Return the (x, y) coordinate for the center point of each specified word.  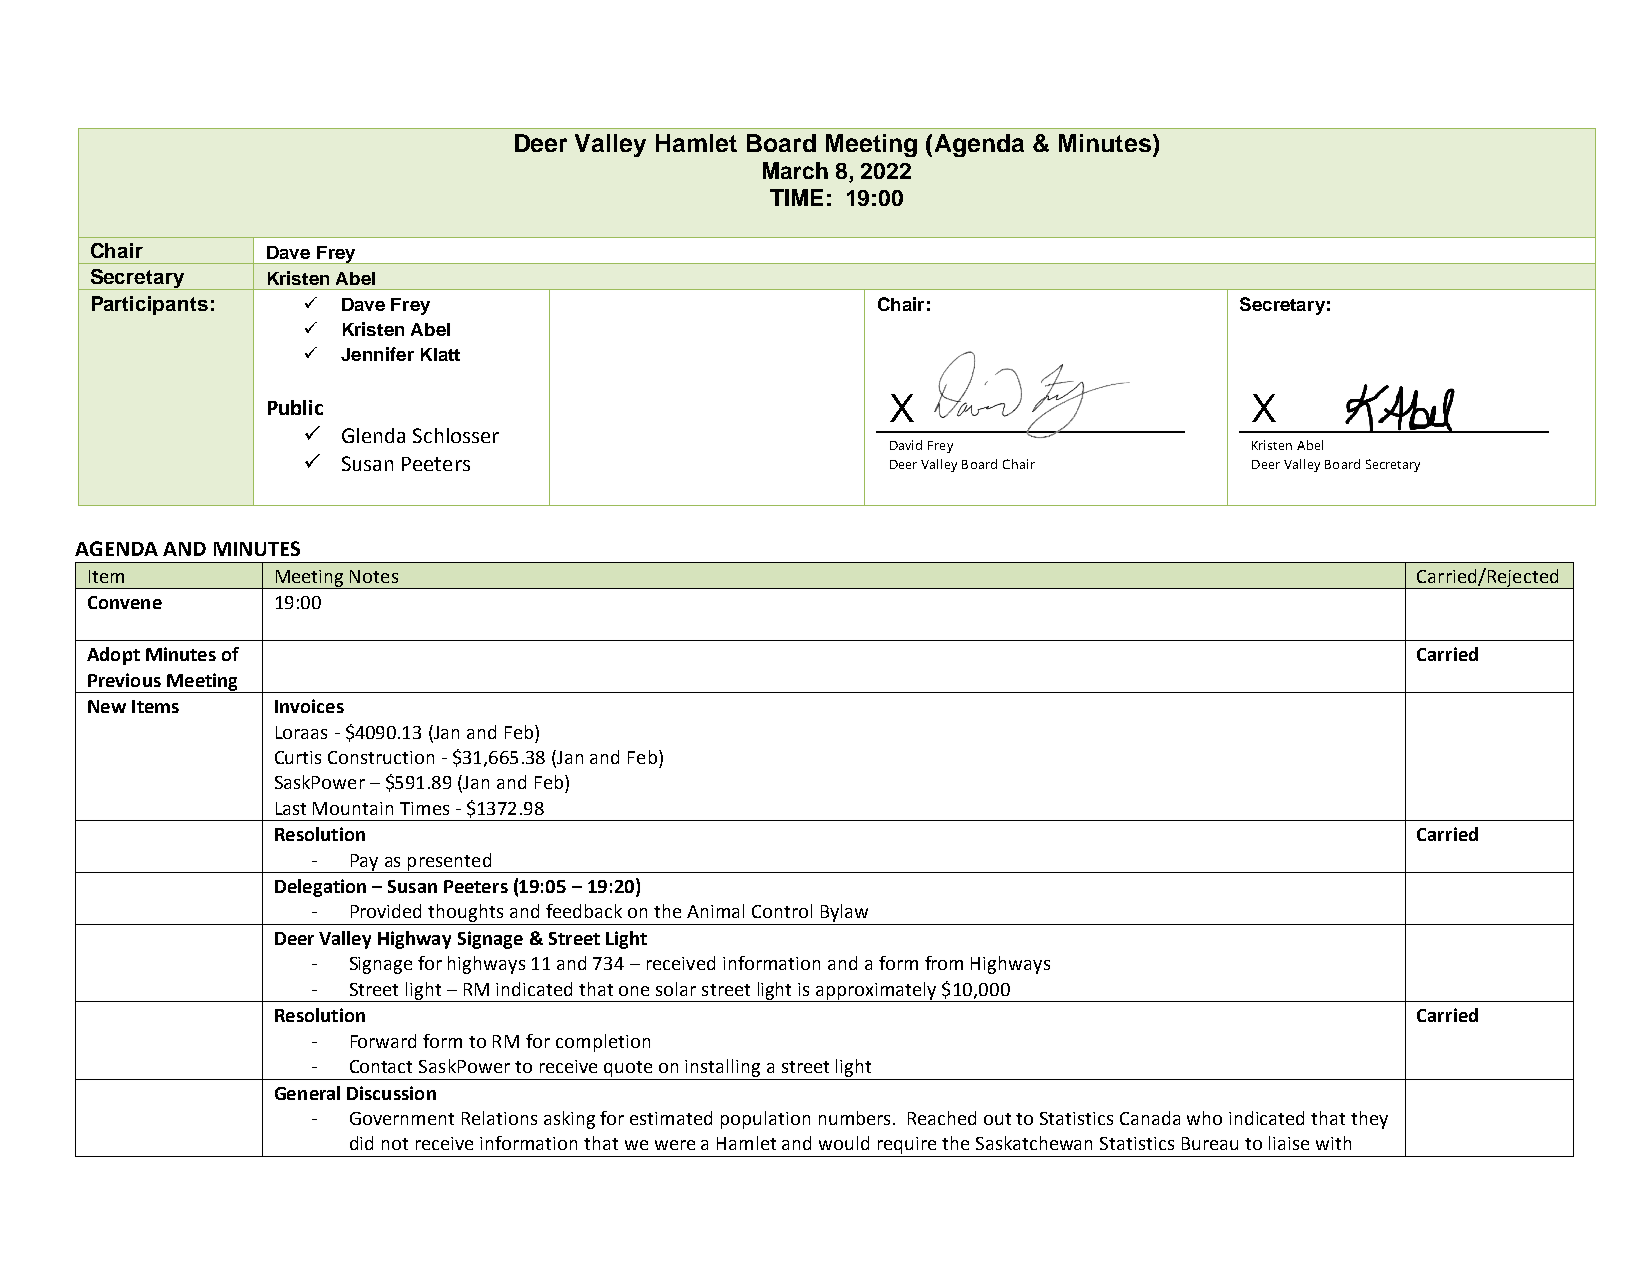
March (795, 170)
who (1204, 1118)
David (906, 445)
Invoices (309, 706)
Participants (150, 305)
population (765, 1120)
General (307, 1093)
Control (782, 911)
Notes (374, 576)
